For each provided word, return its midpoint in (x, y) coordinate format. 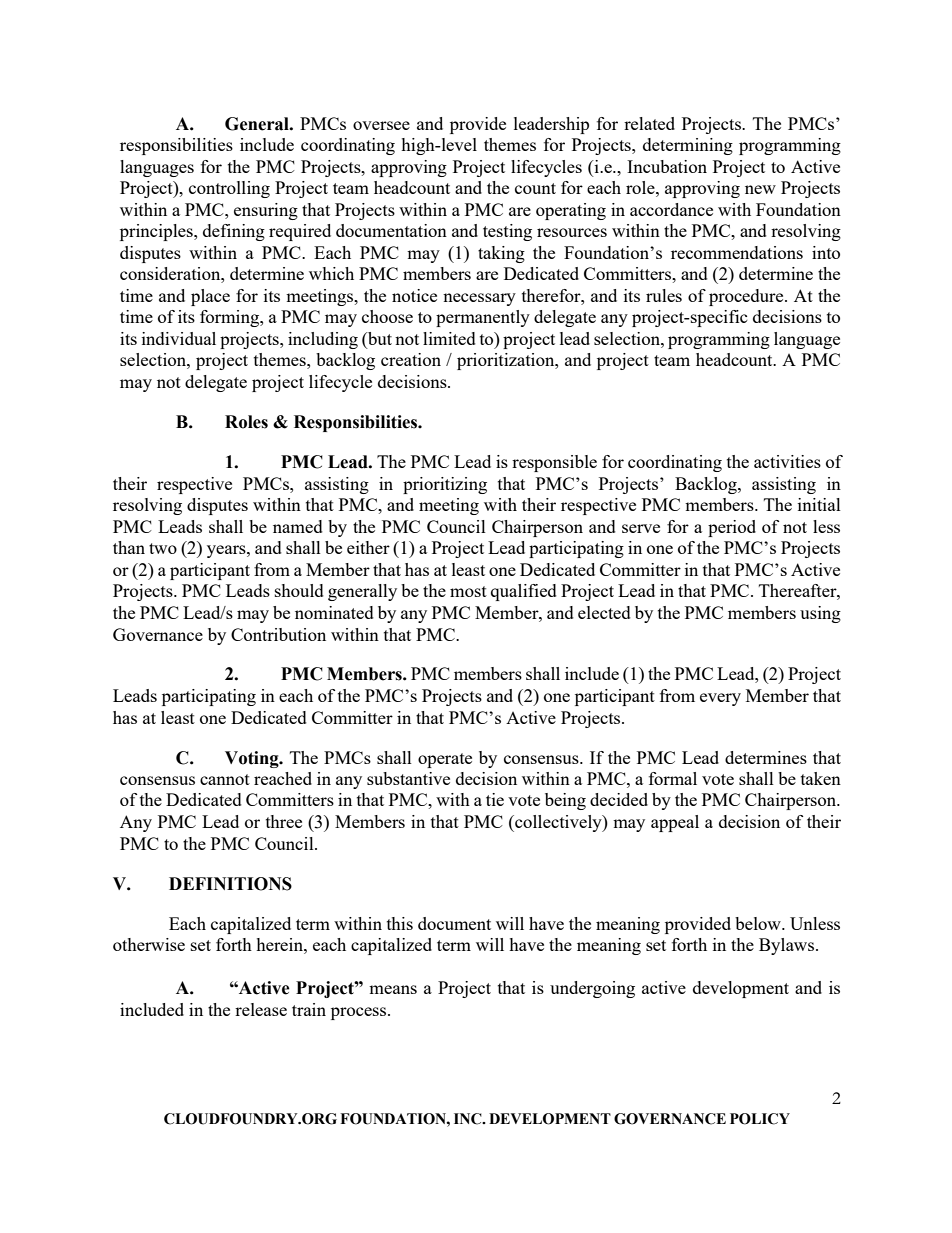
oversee (381, 125)
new (760, 189)
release (261, 1009)
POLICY (760, 1119)
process (360, 1013)
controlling (229, 189)
